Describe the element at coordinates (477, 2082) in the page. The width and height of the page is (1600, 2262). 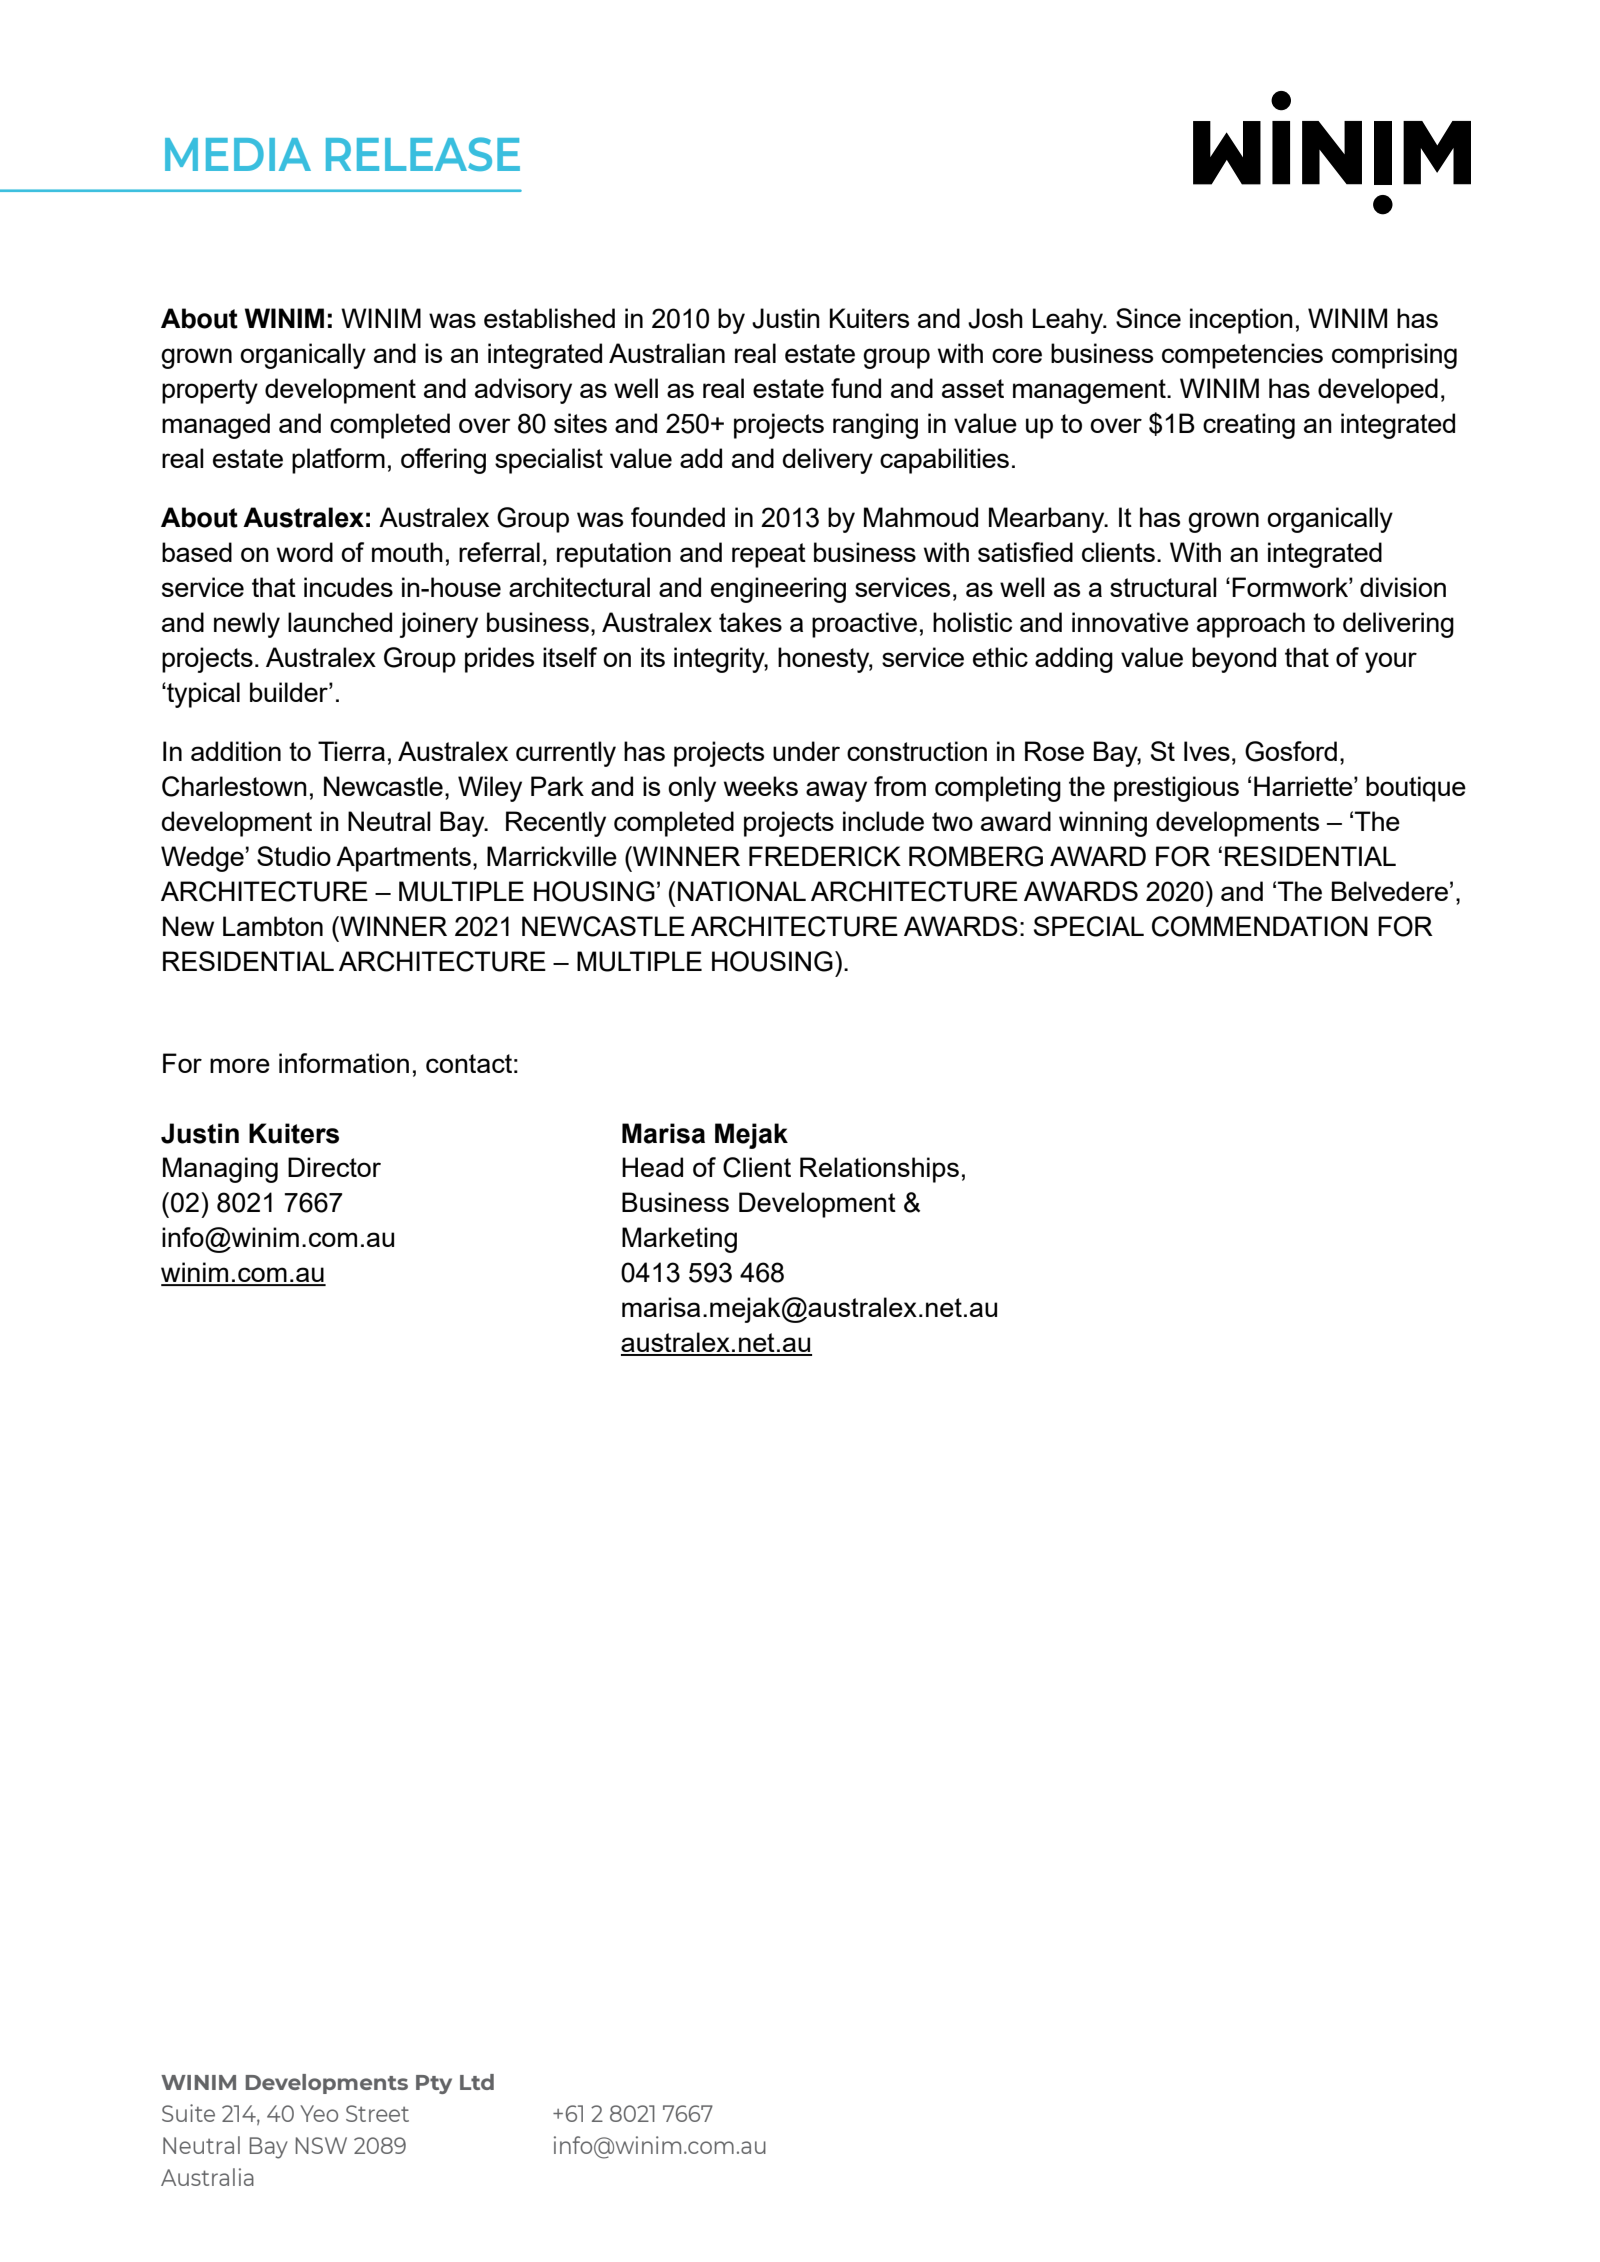
I see `Ltd` at that location.
